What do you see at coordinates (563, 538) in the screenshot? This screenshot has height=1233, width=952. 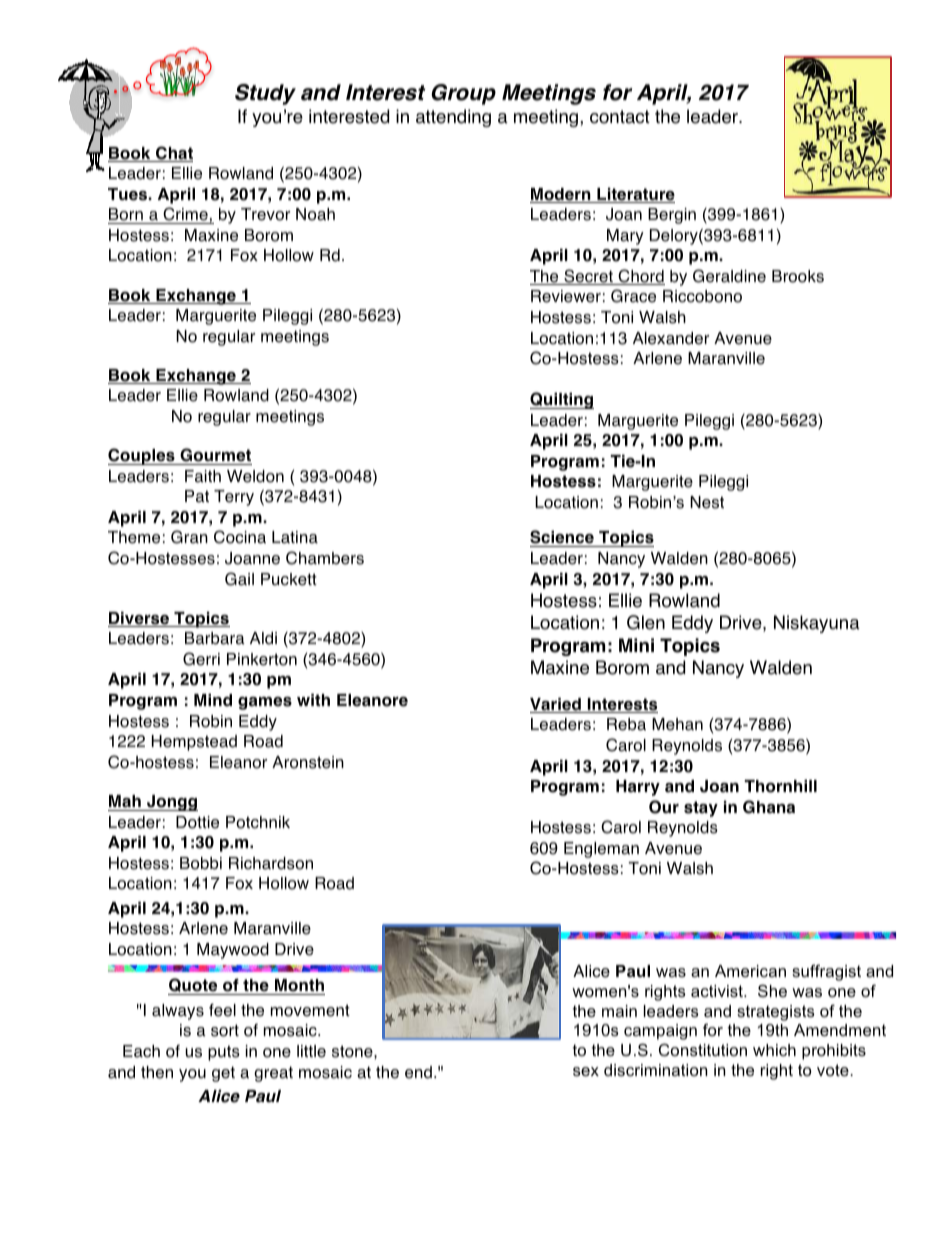 I see `Science` at bounding box center [563, 538].
